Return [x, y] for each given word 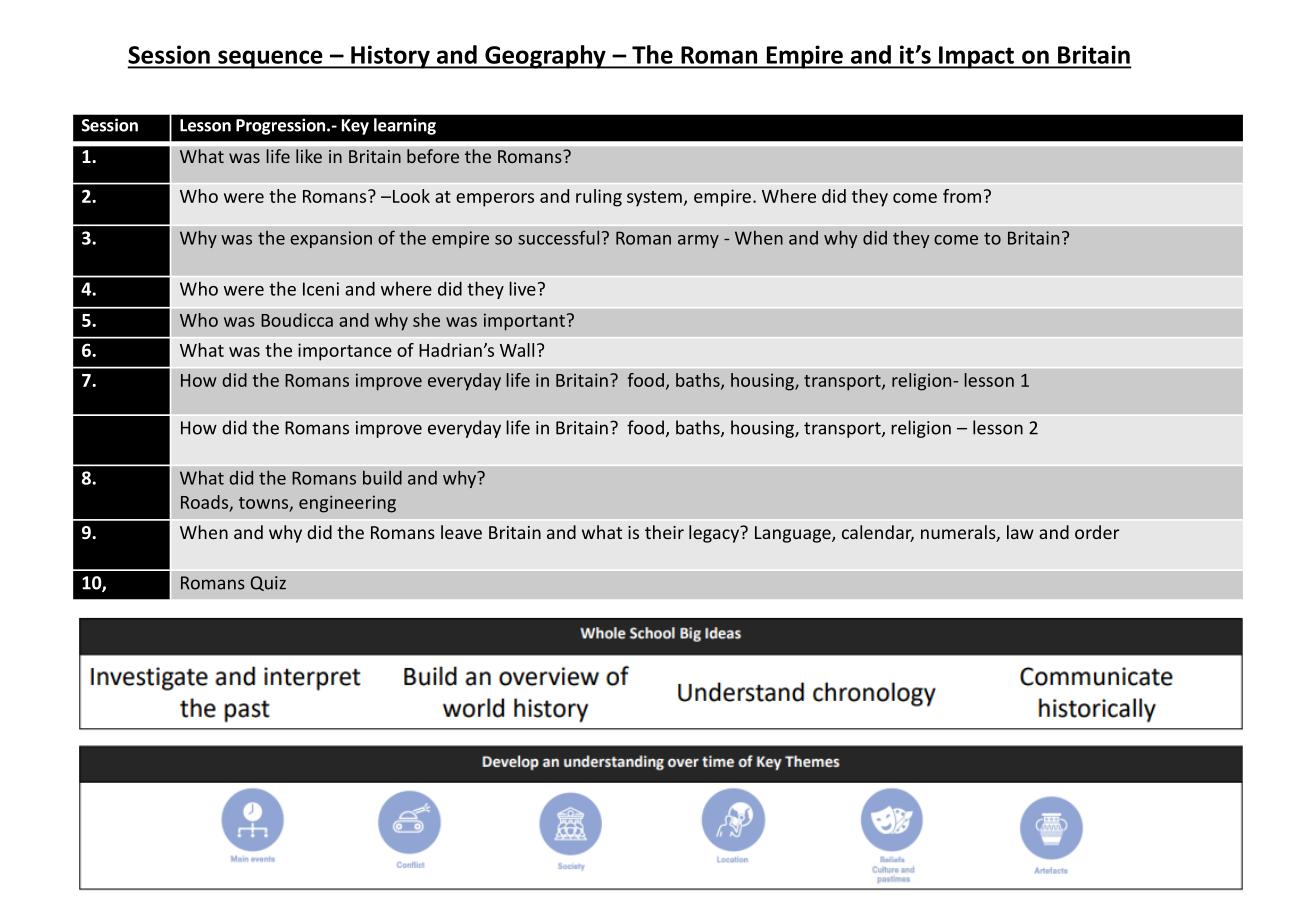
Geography [545, 57]
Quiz [268, 583]
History [390, 57]
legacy [715, 534]
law [1020, 532]
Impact [976, 57]
